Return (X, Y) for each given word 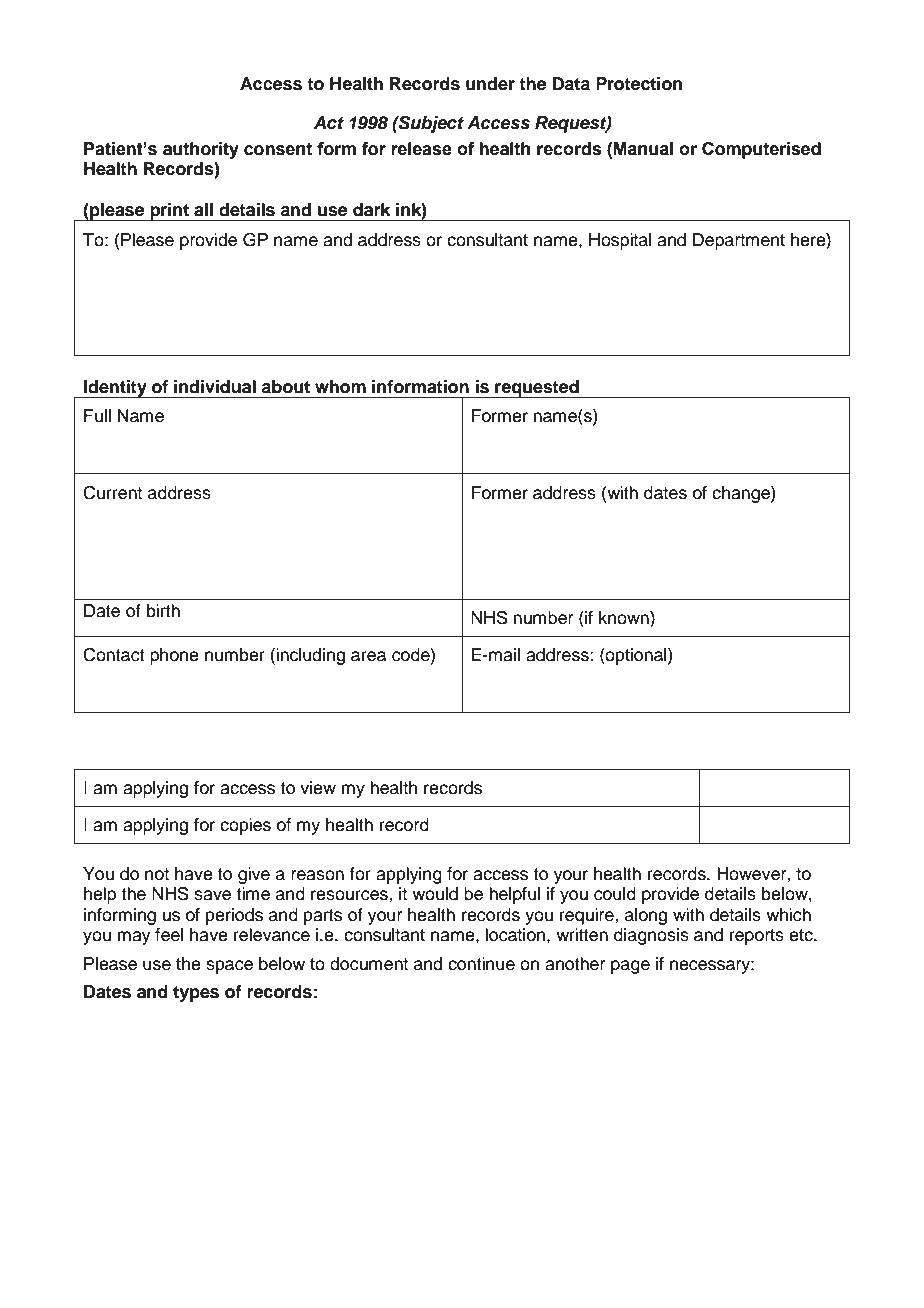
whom (340, 387)
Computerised (761, 150)
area (368, 656)
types (196, 994)
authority (201, 150)
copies (245, 826)
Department (739, 241)
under (490, 84)
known (625, 619)
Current (112, 493)
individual (215, 387)
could (615, 894)
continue (481, 964)
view (318, 788)
